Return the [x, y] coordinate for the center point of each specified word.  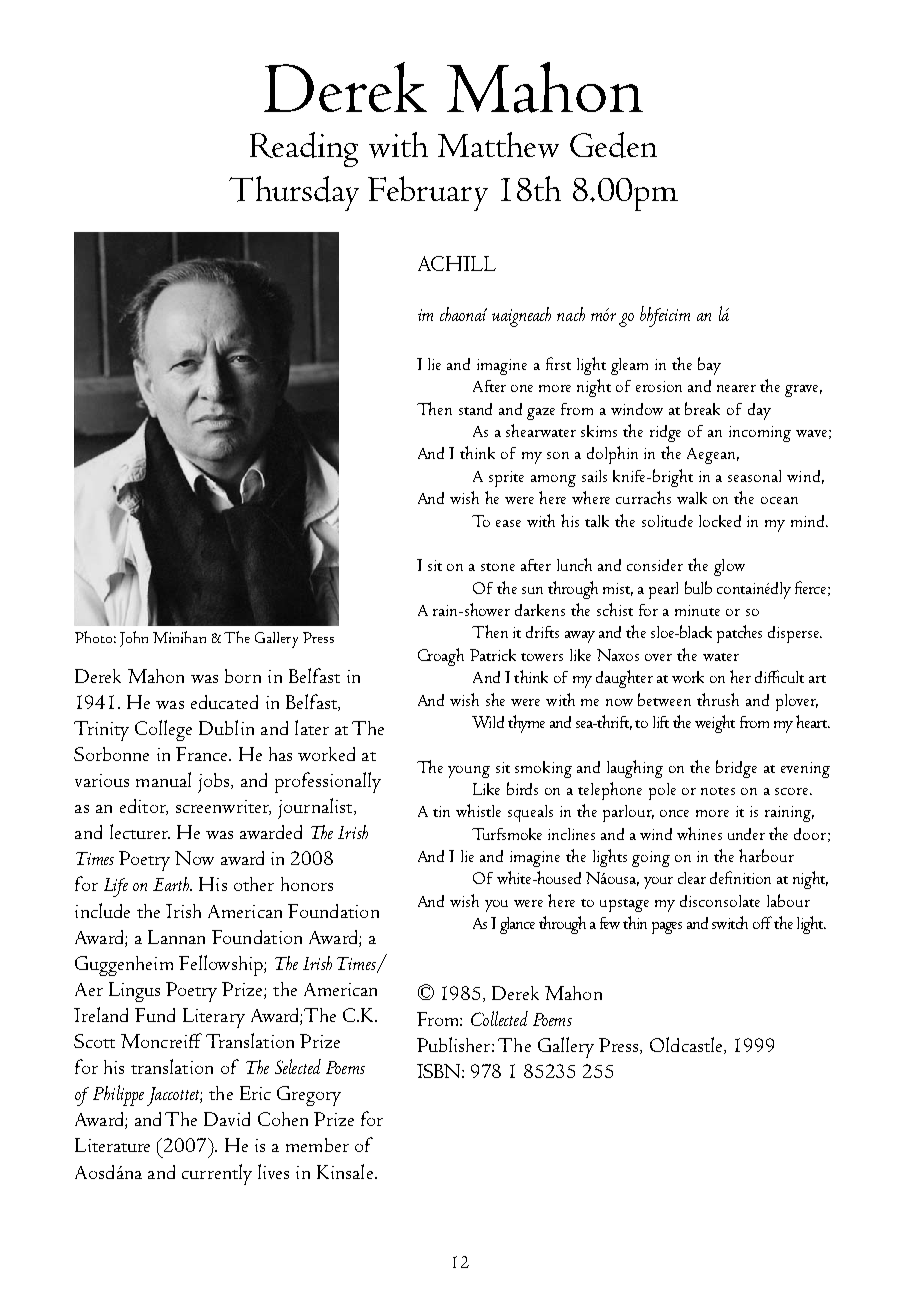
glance [517, 925]
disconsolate [720, 901]
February [428, 193]
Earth [172, 884]
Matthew [498, 145]
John [134, 639]
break [702, 408]
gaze [541, 414]
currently [217, 1174]
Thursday [294, 193]
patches [739, 634]
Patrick [493, 655]
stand [475, 409]
